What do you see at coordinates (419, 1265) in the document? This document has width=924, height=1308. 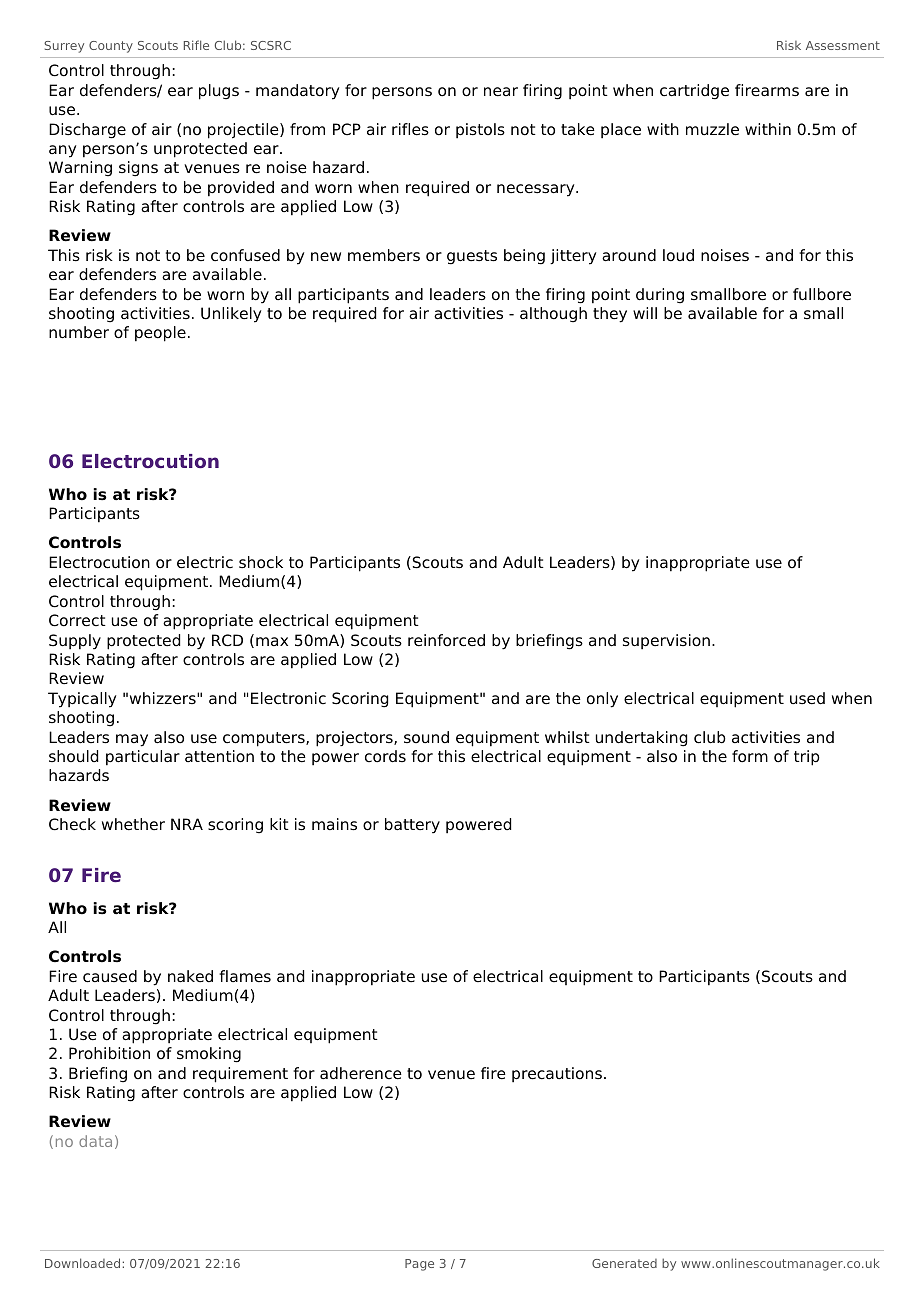 I see `Page` at bounding box center [419, 1265].
